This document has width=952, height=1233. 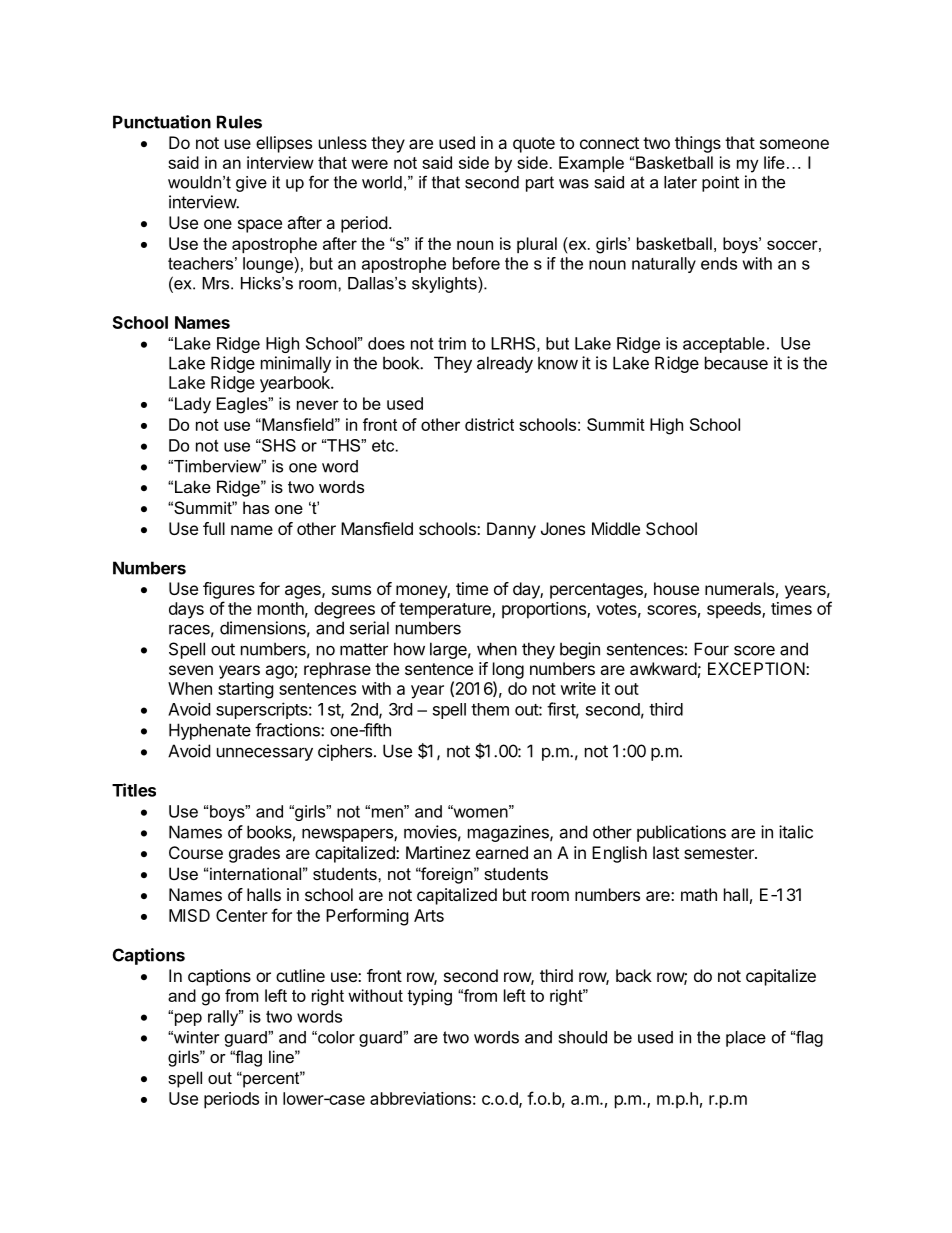 I want to click on Mrs, so click(x=217, y=283).
